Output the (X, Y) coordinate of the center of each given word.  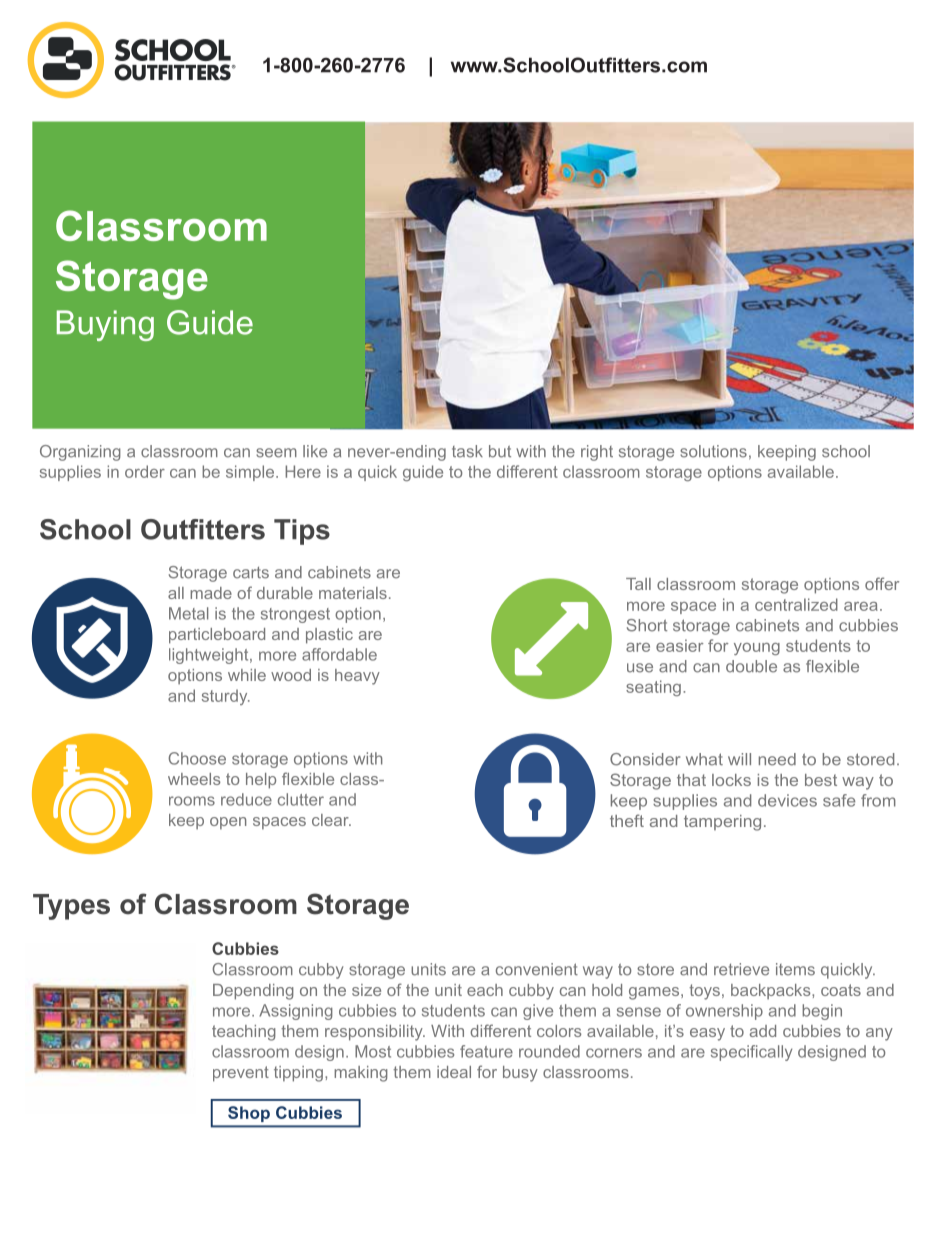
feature (486, 1051)
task (467, 451)
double (751, 666)
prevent (241, 1074)
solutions (713, 451)
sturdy (226, 697)
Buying (105, 325)
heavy (357, 677)
